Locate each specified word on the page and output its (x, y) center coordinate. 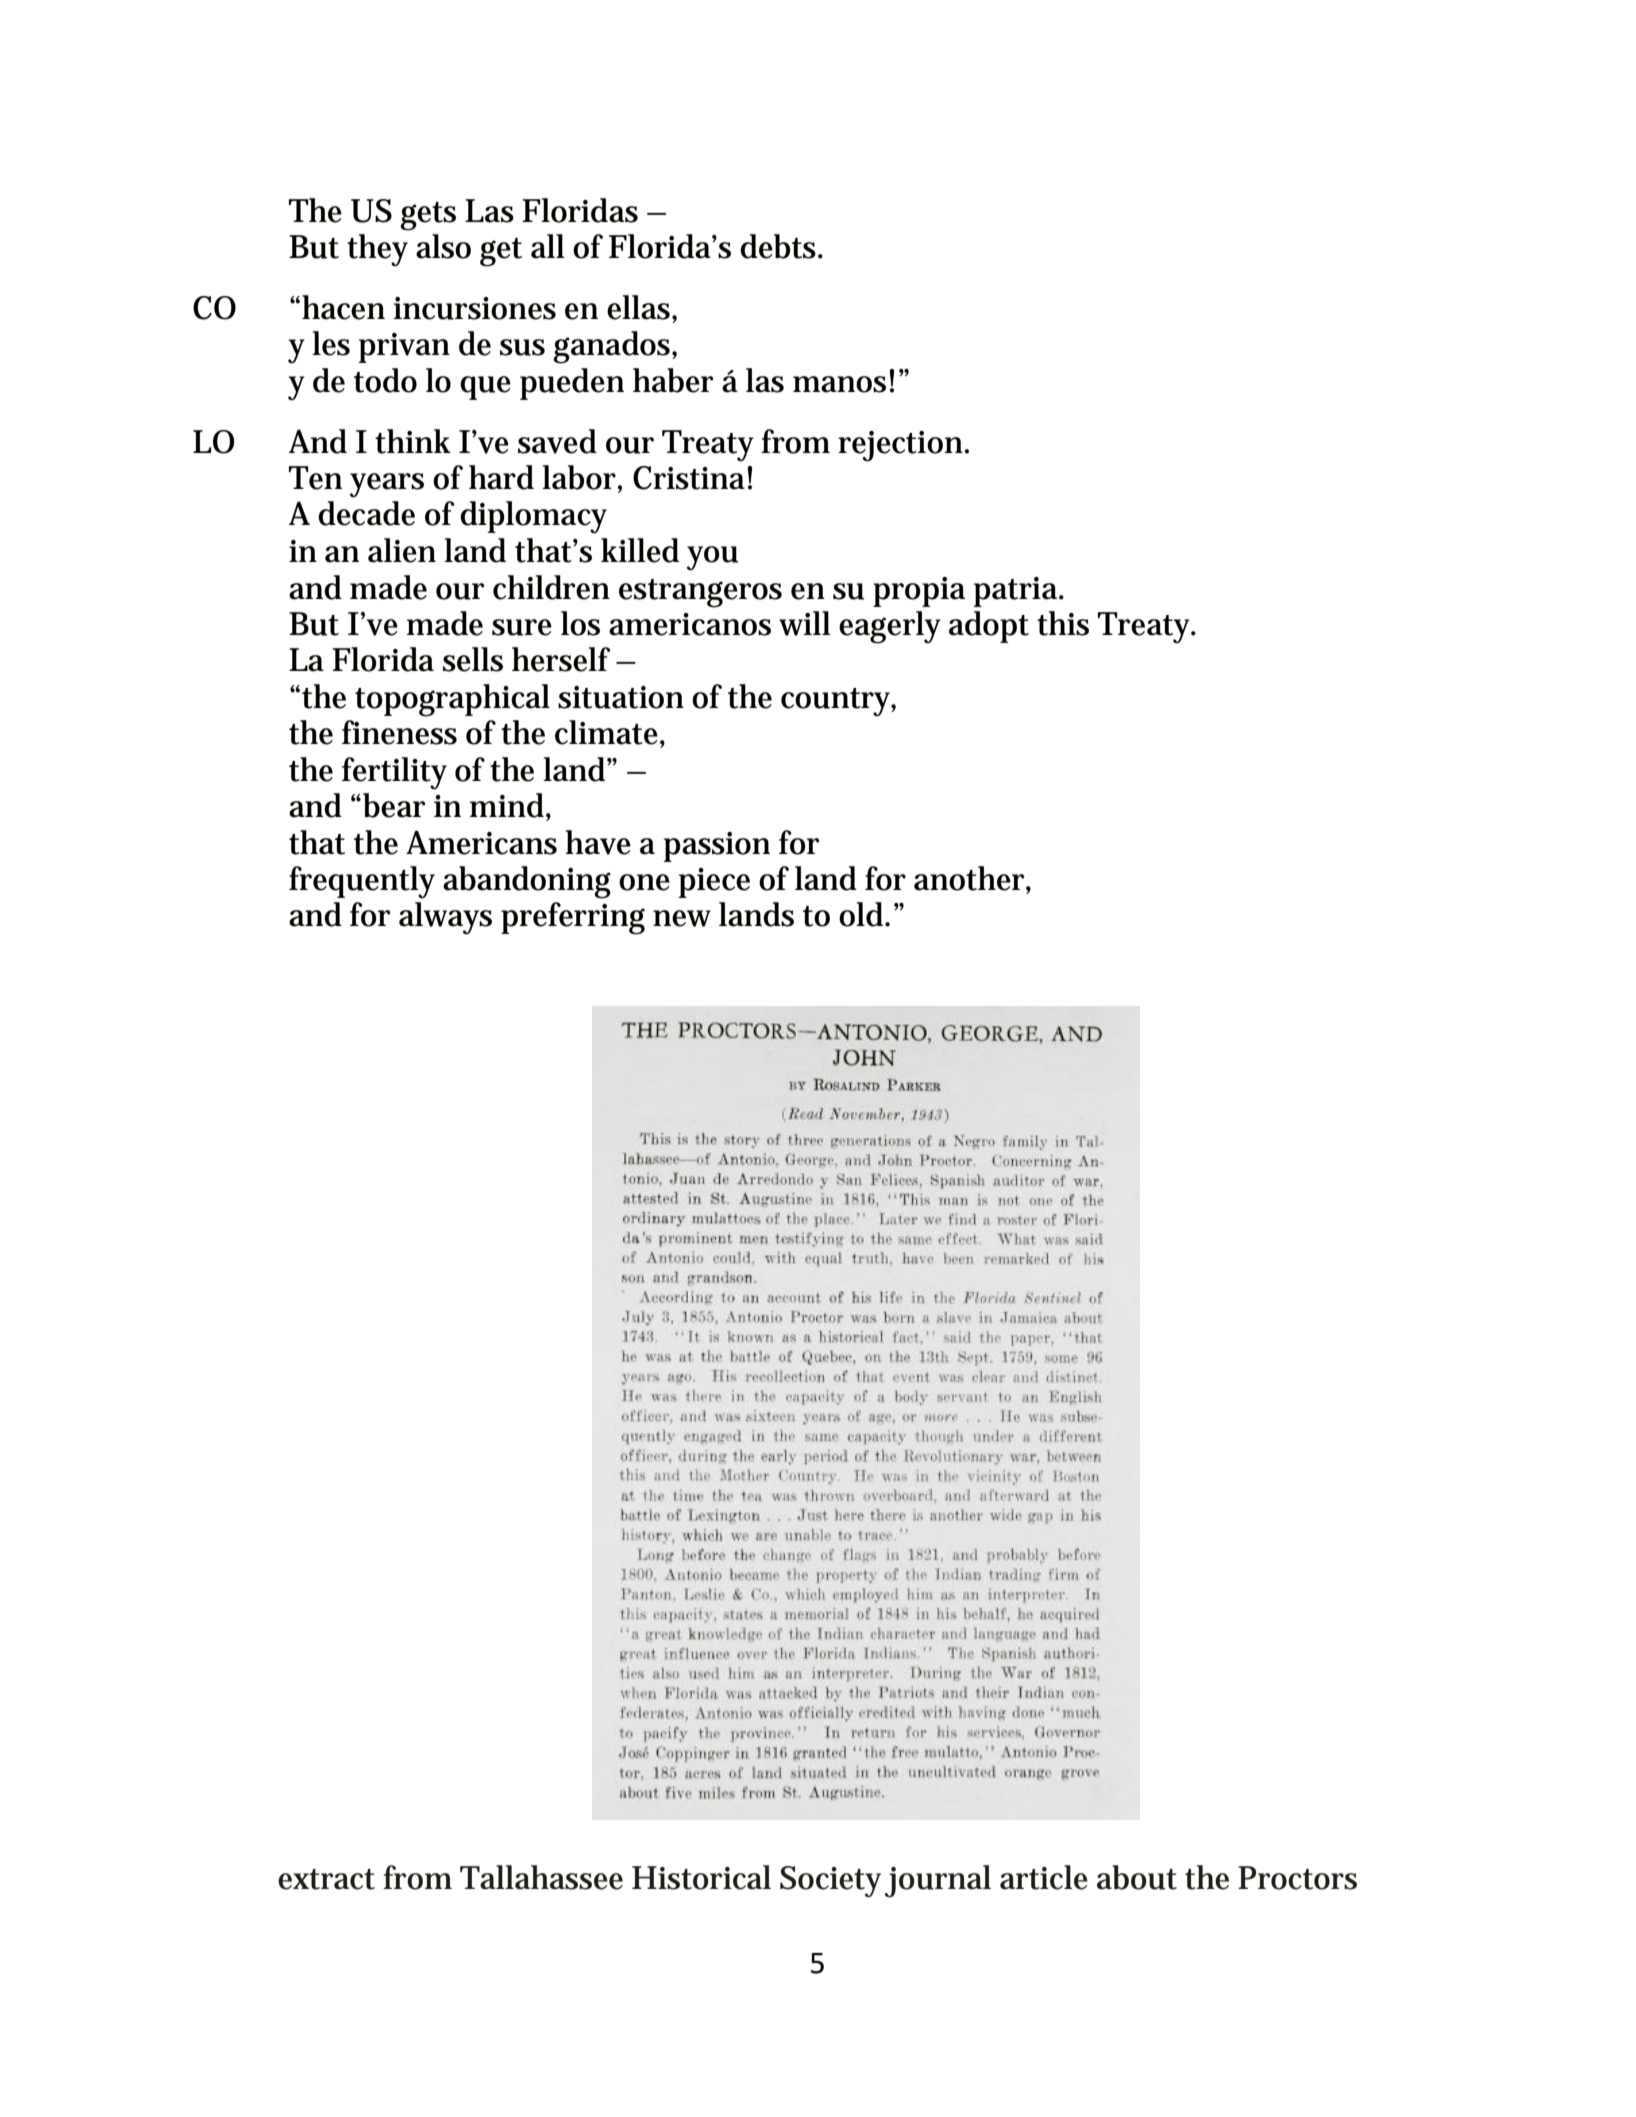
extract (326, 1879)
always (445, 918)
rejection (902, 446)
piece (714, 883)
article (1044, 1877)
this (1063, 623)
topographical (452, 700)
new (682, 918)
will (805, 623)
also (443, 246)
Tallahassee (541, 1877)
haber (673, 380)
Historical (701, 1877)
